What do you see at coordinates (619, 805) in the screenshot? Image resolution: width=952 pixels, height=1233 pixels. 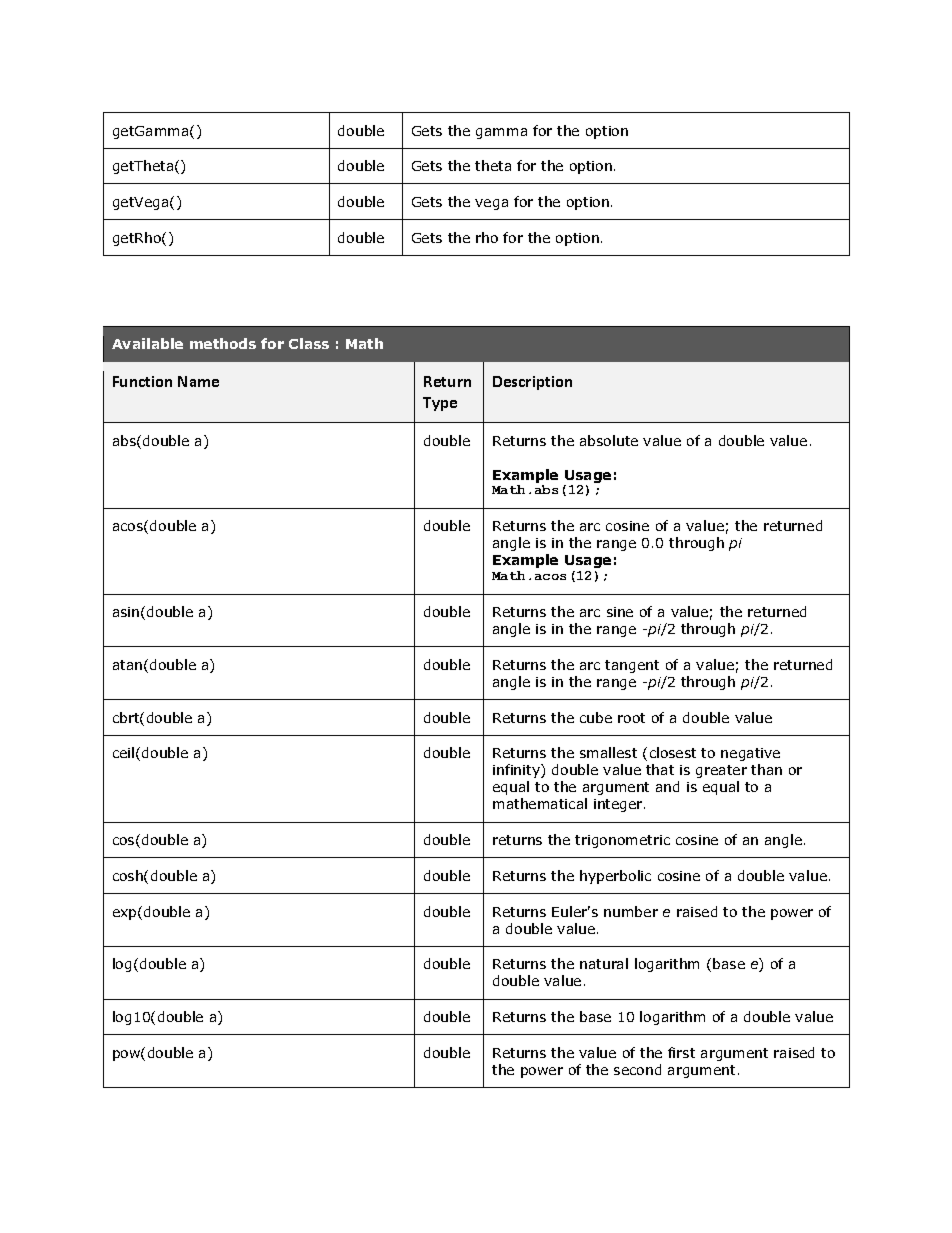 I see `integer` at bounding box center [619, 805].
